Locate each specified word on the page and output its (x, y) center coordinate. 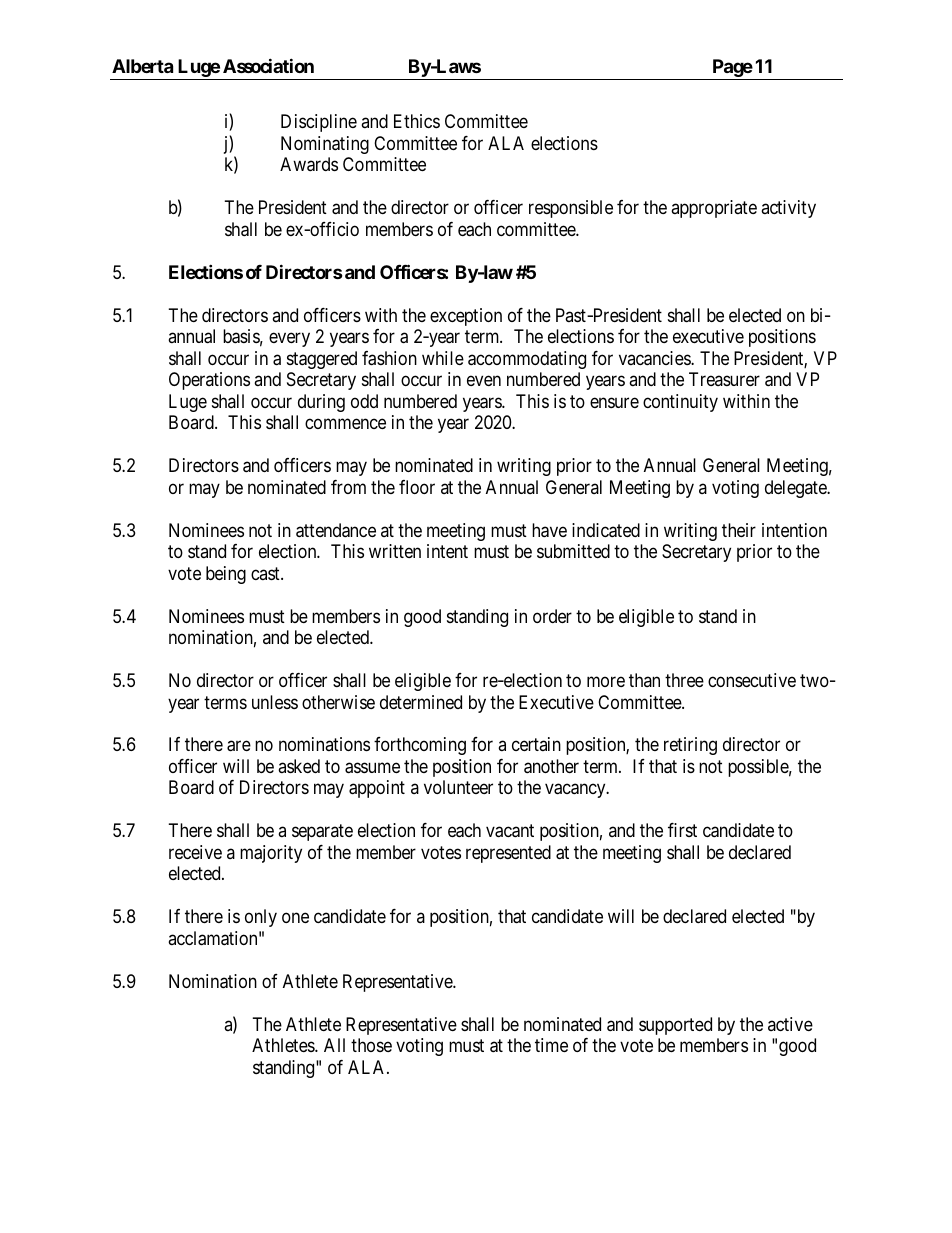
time (551, 1045)
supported (675, 1026)
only (261, 918)
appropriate (714, 209)
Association (268, 65)
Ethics (417, 121)
